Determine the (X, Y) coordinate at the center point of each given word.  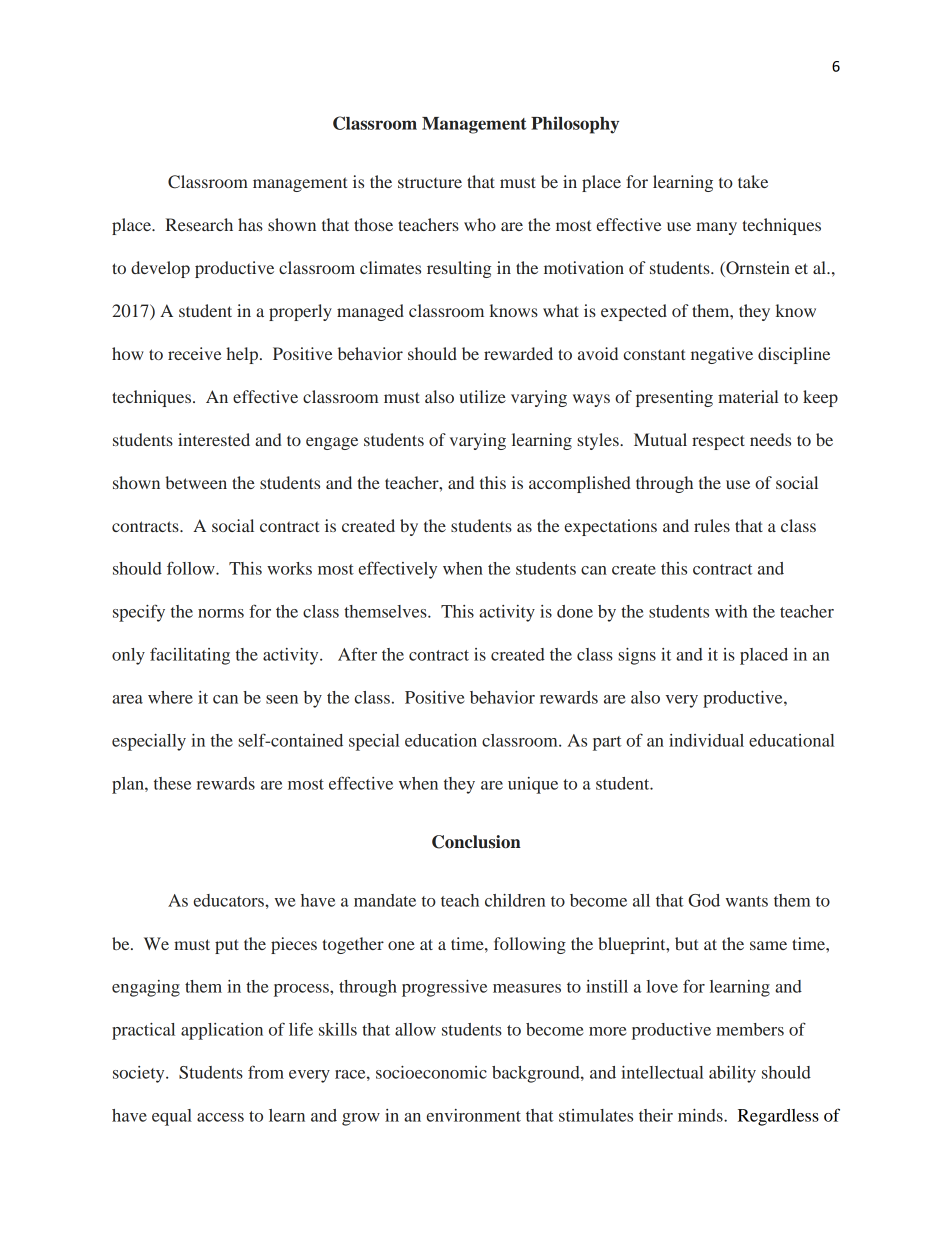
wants (747, 901)
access (220, 1117)
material (748, 396)
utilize (482, 396)
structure (430, 183)
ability (732, 1074)
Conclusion (476, 842)
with (731, 611)
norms (221, 613)
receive (195, 353)
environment (474, 1115)
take (753, 181)
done (575, 611)
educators (230, 900)
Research (199, 224)
